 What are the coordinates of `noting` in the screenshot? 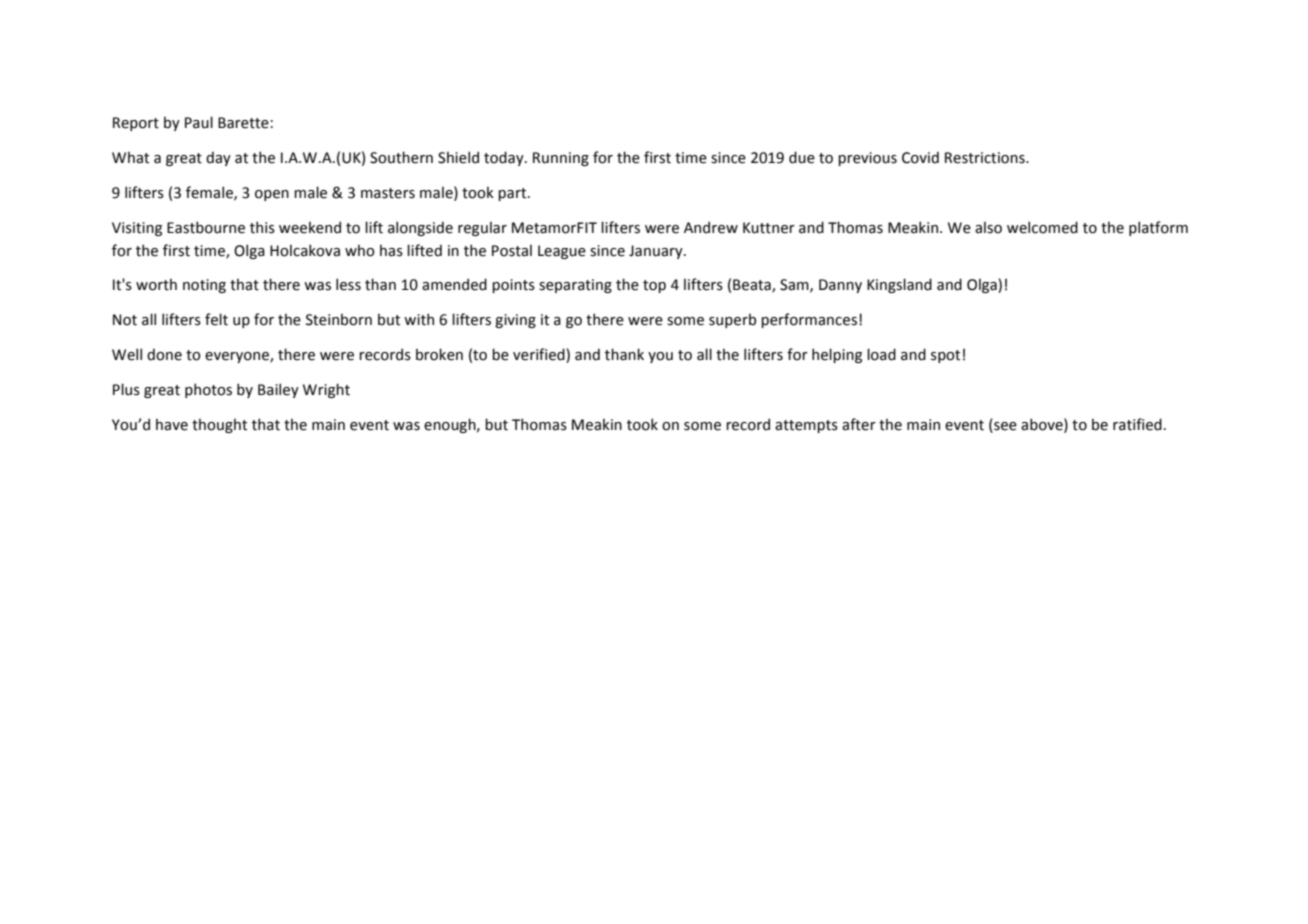 It's located at (204, 286).
